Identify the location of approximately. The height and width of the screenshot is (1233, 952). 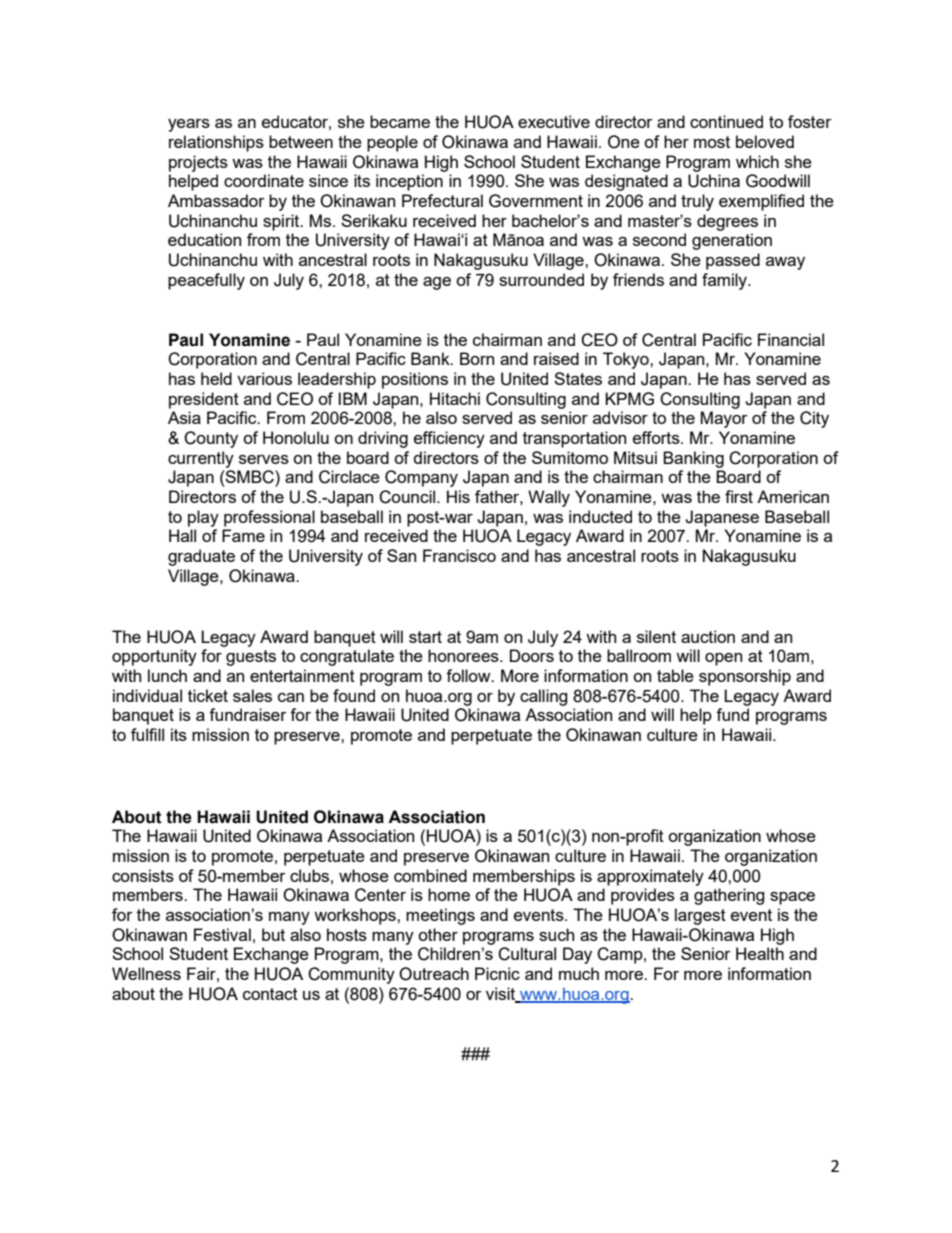
(650, 877).
